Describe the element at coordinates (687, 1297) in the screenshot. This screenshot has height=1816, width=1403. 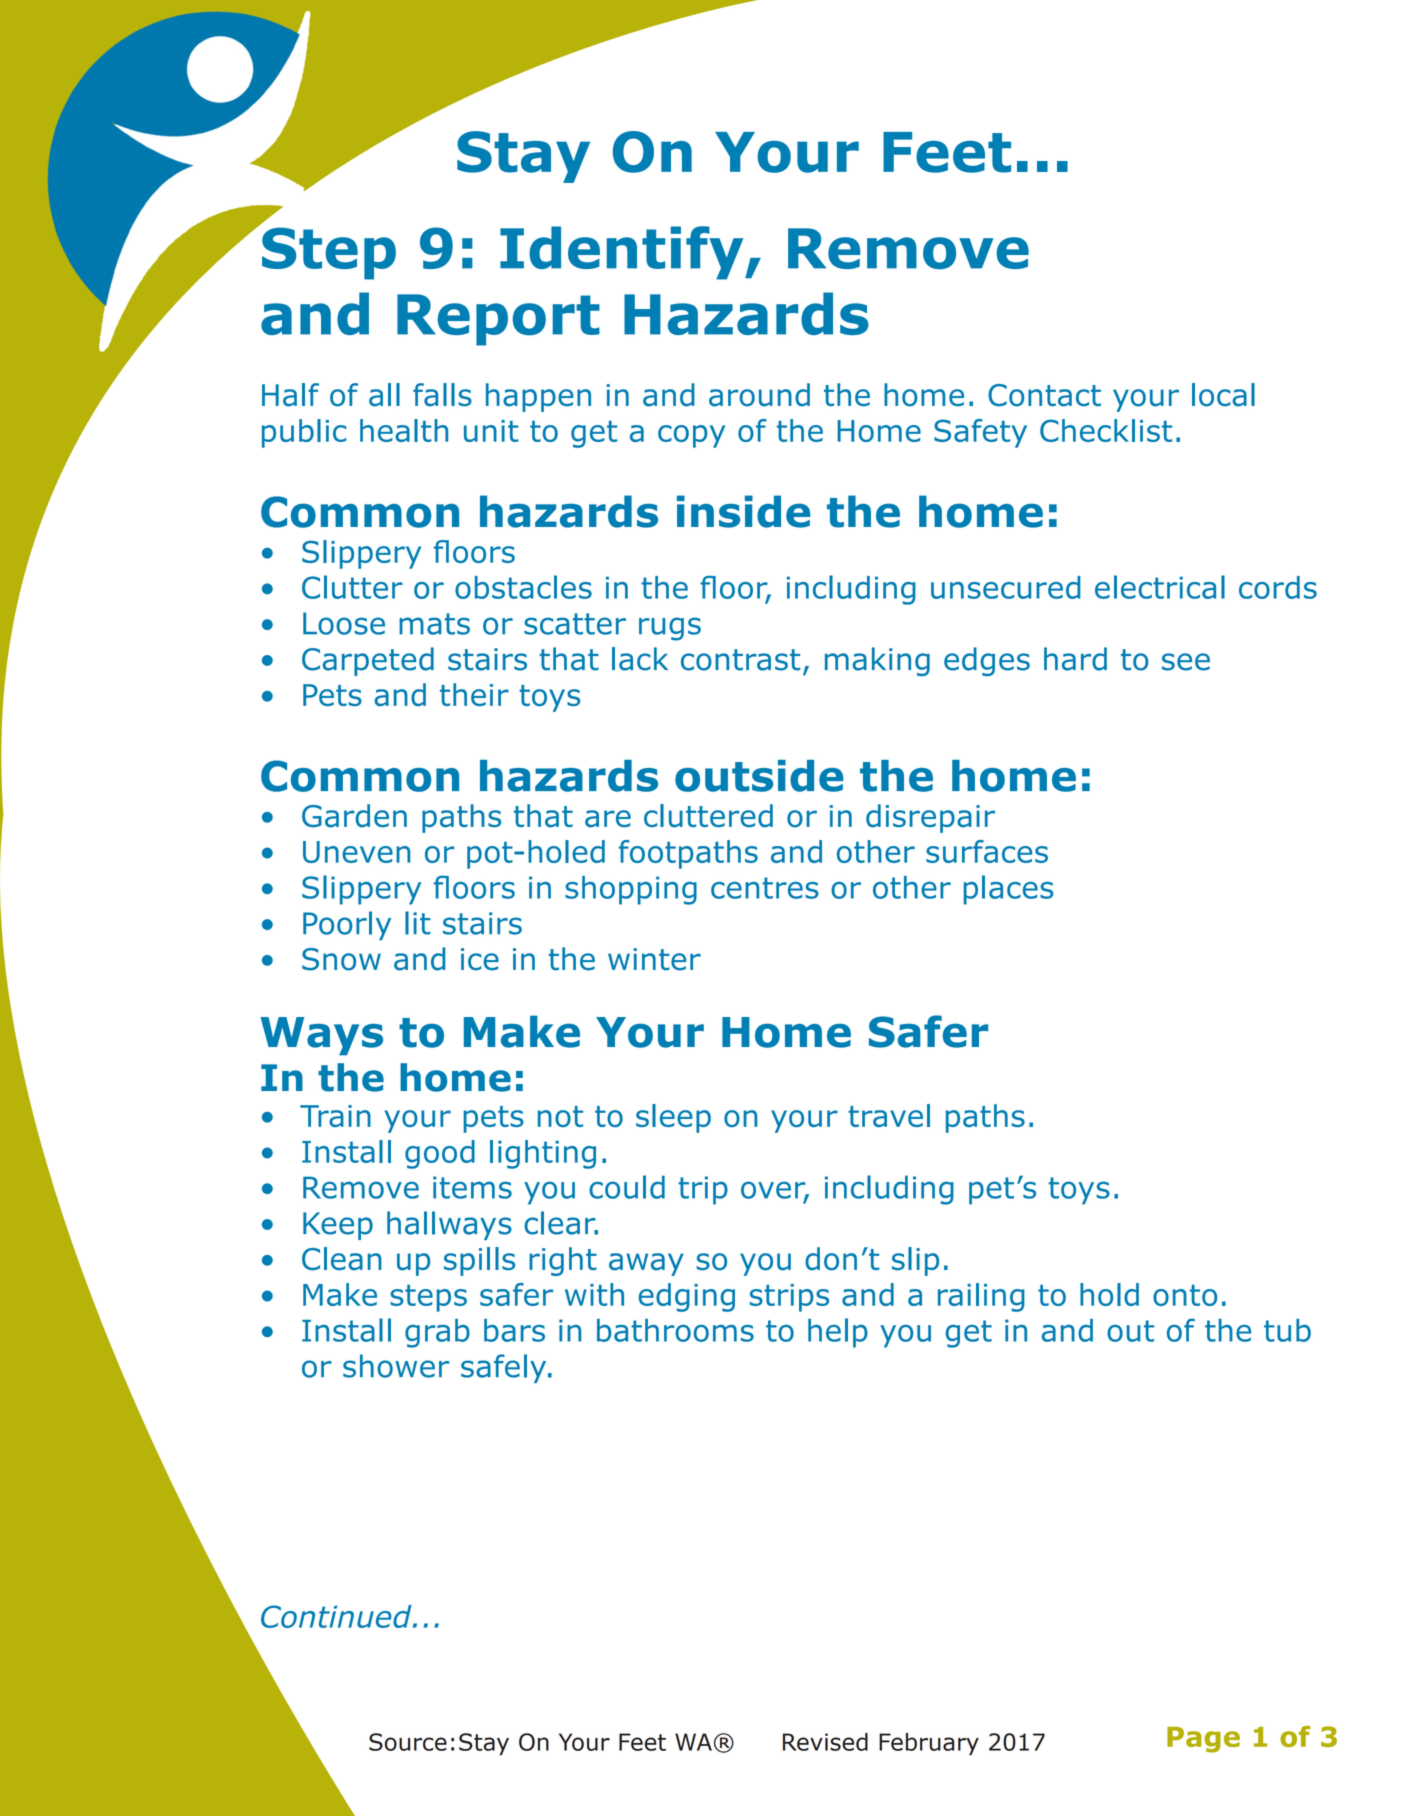
I see `edging` at that location.
